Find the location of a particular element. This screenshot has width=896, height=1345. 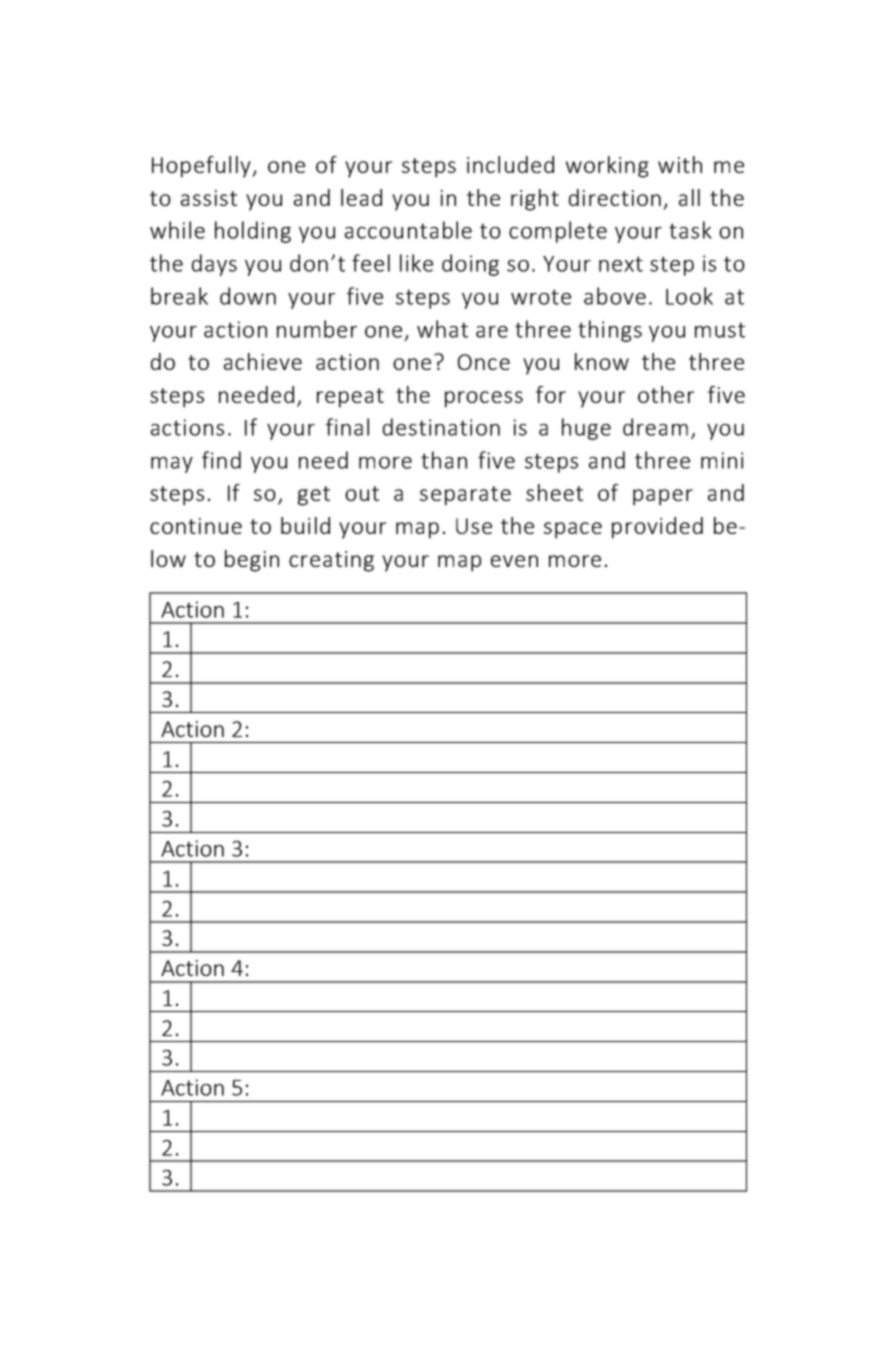

with is located at coordinates (680, 164).
